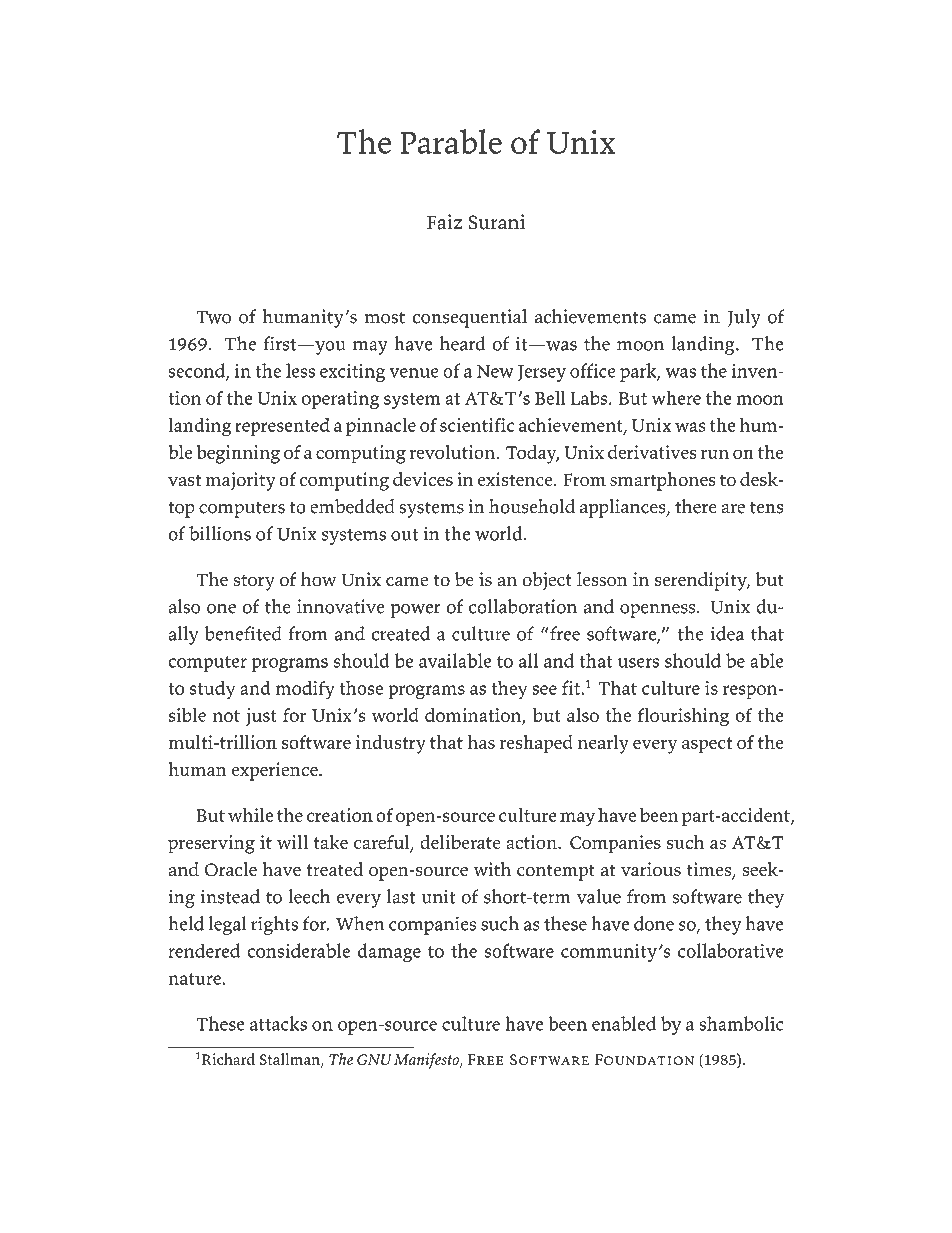 This screenshot has width=952, height=1233. What do you see at coordinates (250, 815) in the screenshot?
I see `while` at bounding box center [250, 815].
